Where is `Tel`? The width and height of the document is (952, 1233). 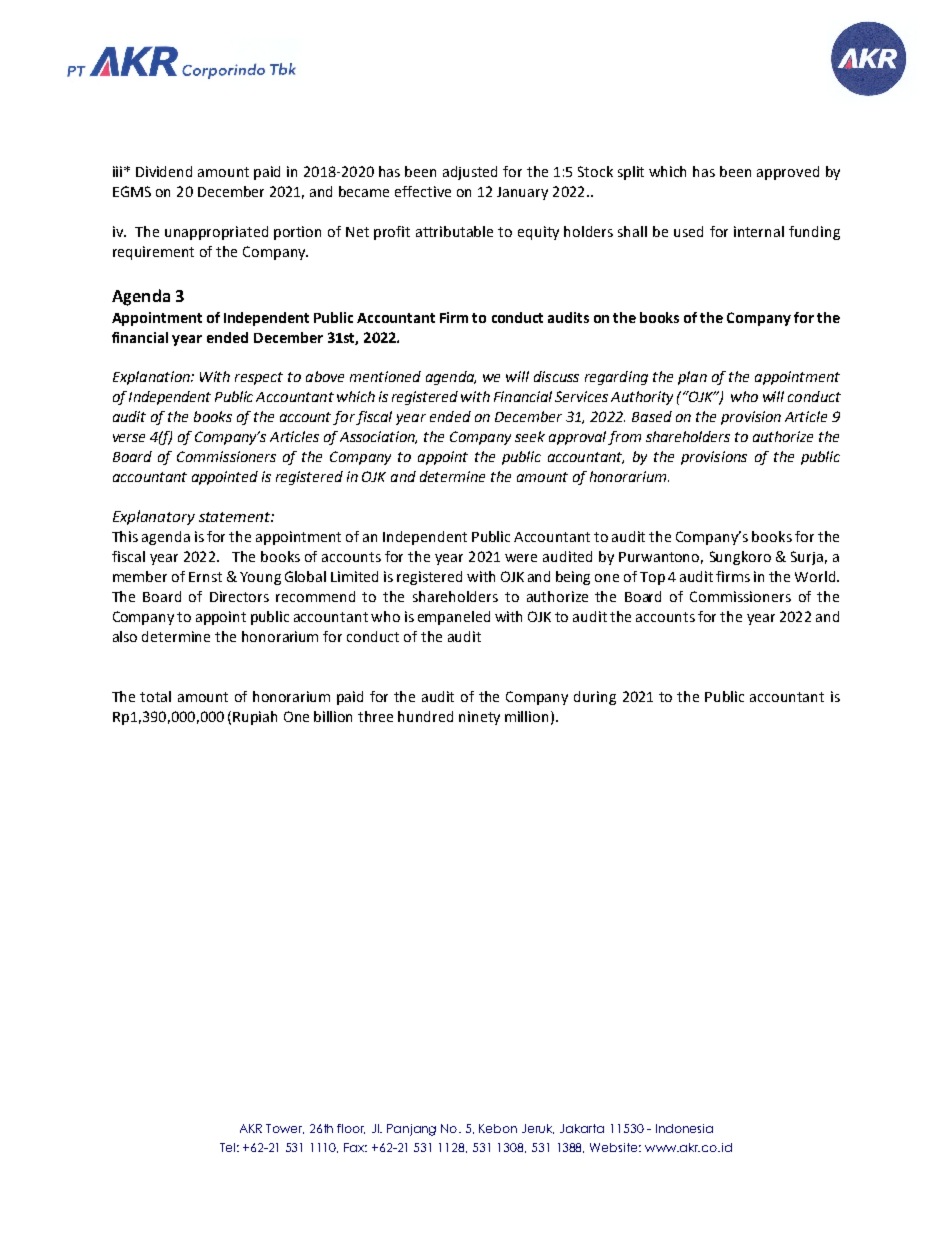 Tel is located at coordinates (227, 1147).
